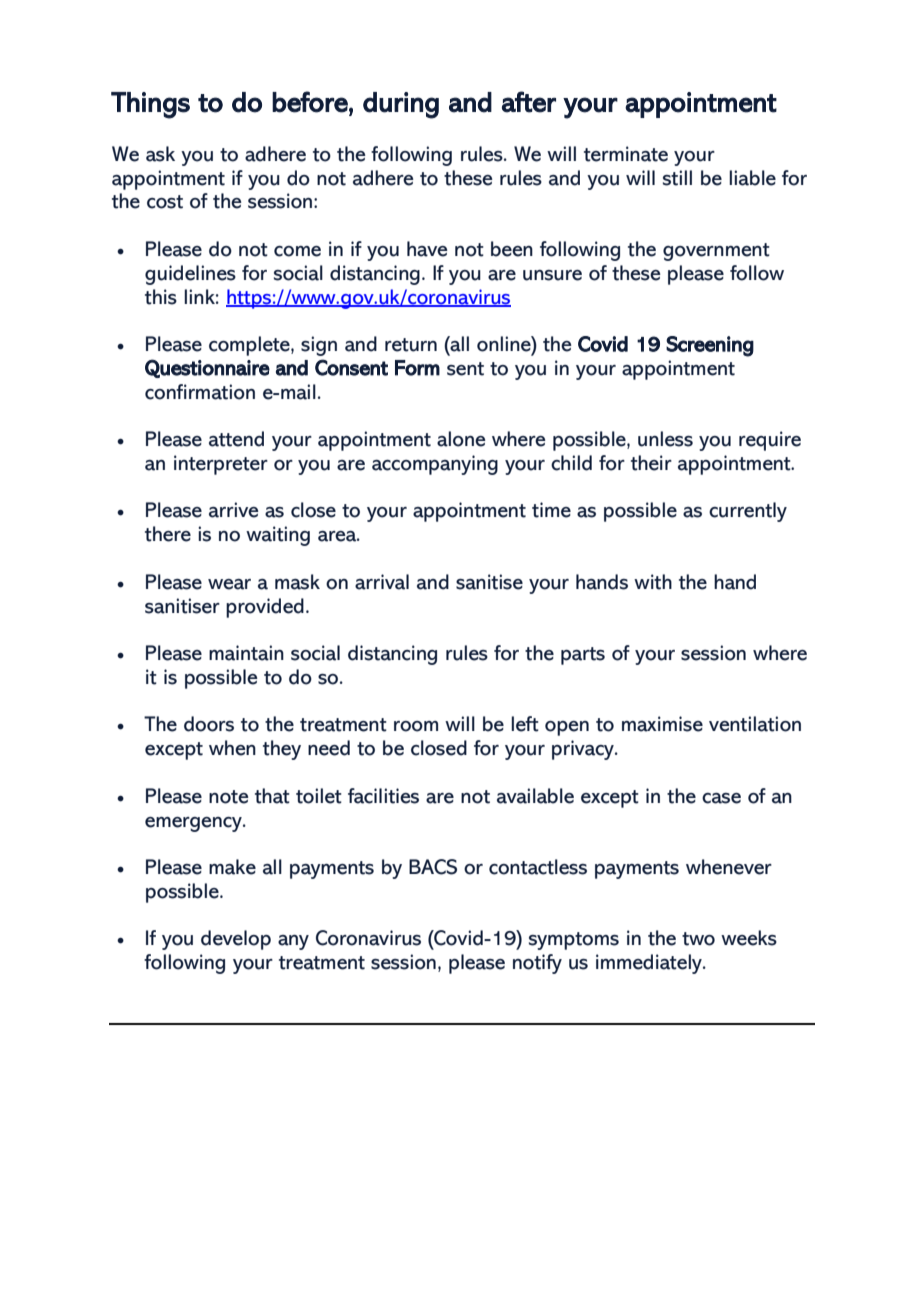 The width and height of the screenshot is (924, 1308). What do you see at coordinates (537, 964) in the screenshot?
I see `notify` at bounding box center [537, 964].
